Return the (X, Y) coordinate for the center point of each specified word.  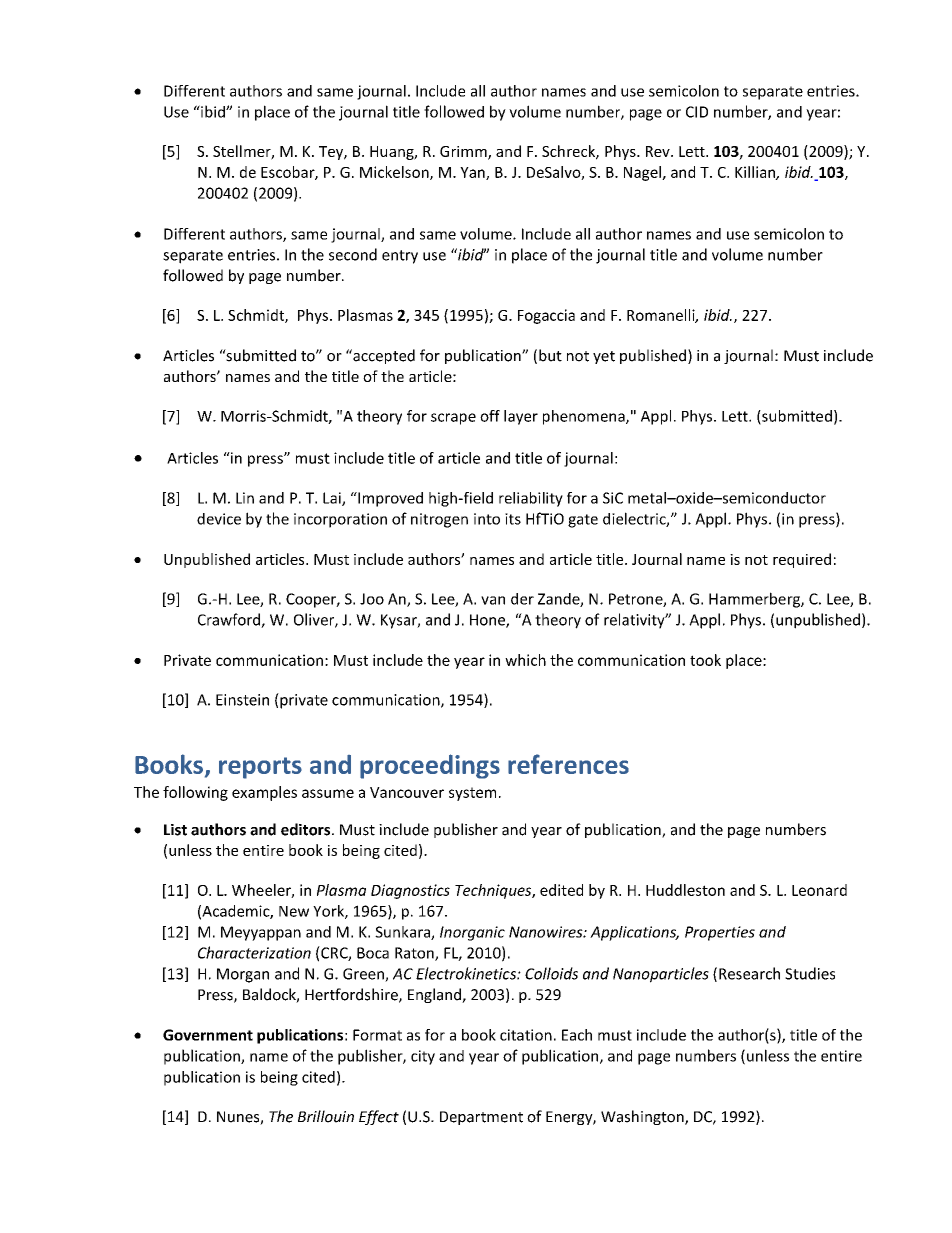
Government (208, 1035)
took (705, 660)
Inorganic (472, 933)
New (294, 911)
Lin (245, 498)
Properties (720, 933)
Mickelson (395, 173)
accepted (383, 356)
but (550, 355)
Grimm (464, 153)
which (525, 660)
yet (604, 357)
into (487, 519)
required (802, 560)
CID (697, 112)
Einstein (242, 700)
